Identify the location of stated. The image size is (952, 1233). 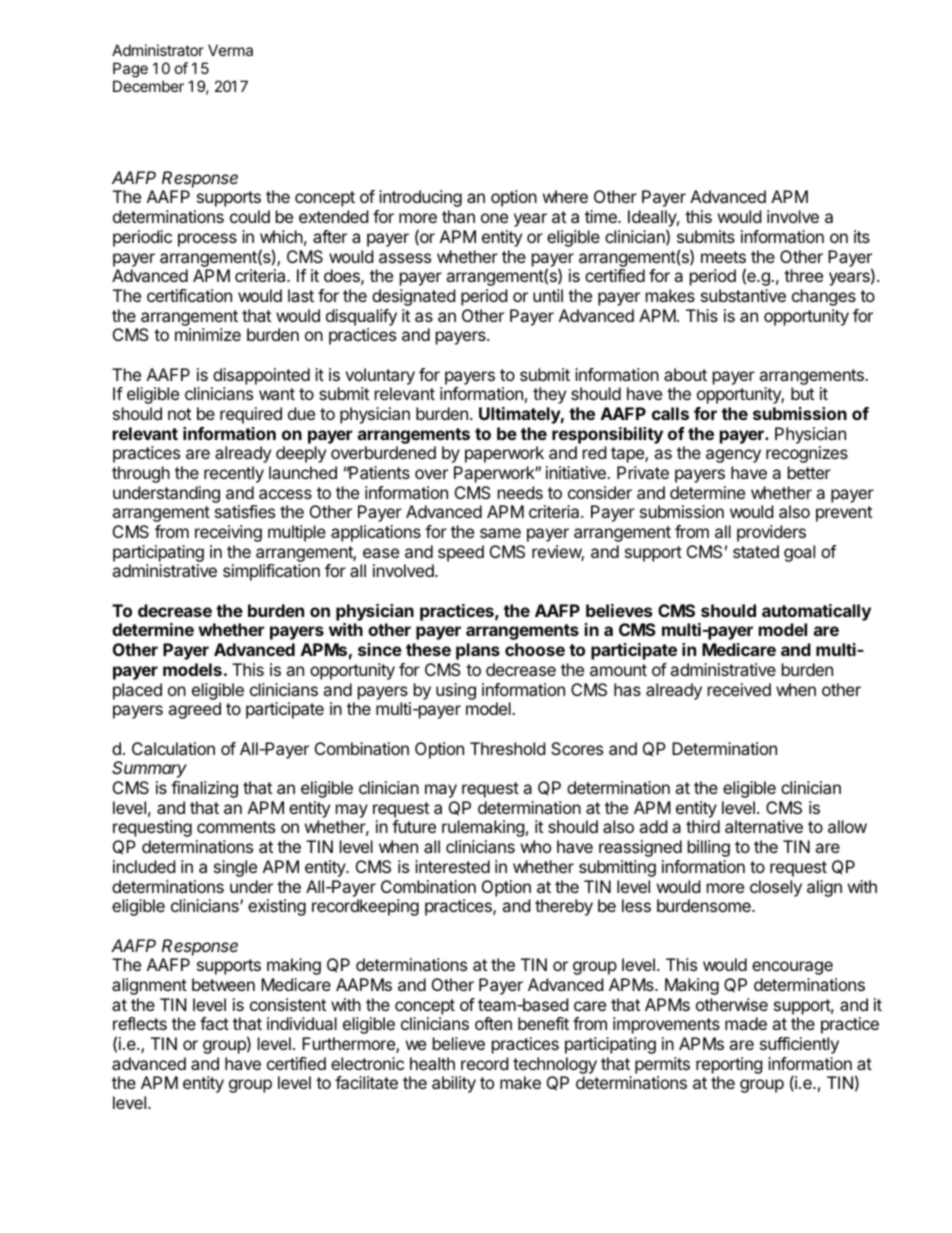
(756, 551).
